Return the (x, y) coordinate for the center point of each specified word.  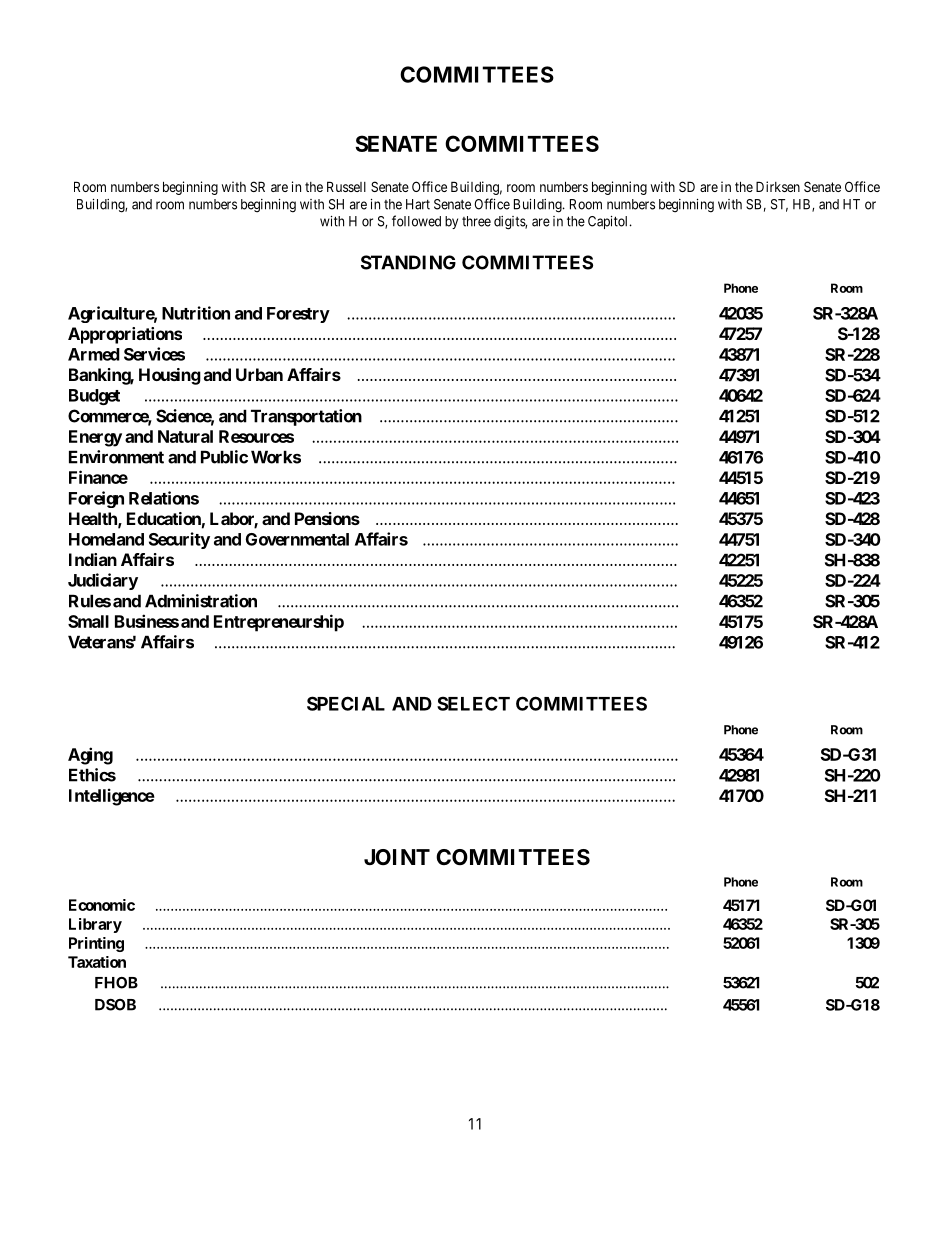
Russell (346, 186)
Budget (94, 397)
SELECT (473, 703)
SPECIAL (346, 703)
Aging (90, 756)
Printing (96, 944)
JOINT (397, 857)
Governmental (297, 539)
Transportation (306, 417)
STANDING (408, 262)
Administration (201, 601)
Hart (418, 204)
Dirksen (778, 186)
